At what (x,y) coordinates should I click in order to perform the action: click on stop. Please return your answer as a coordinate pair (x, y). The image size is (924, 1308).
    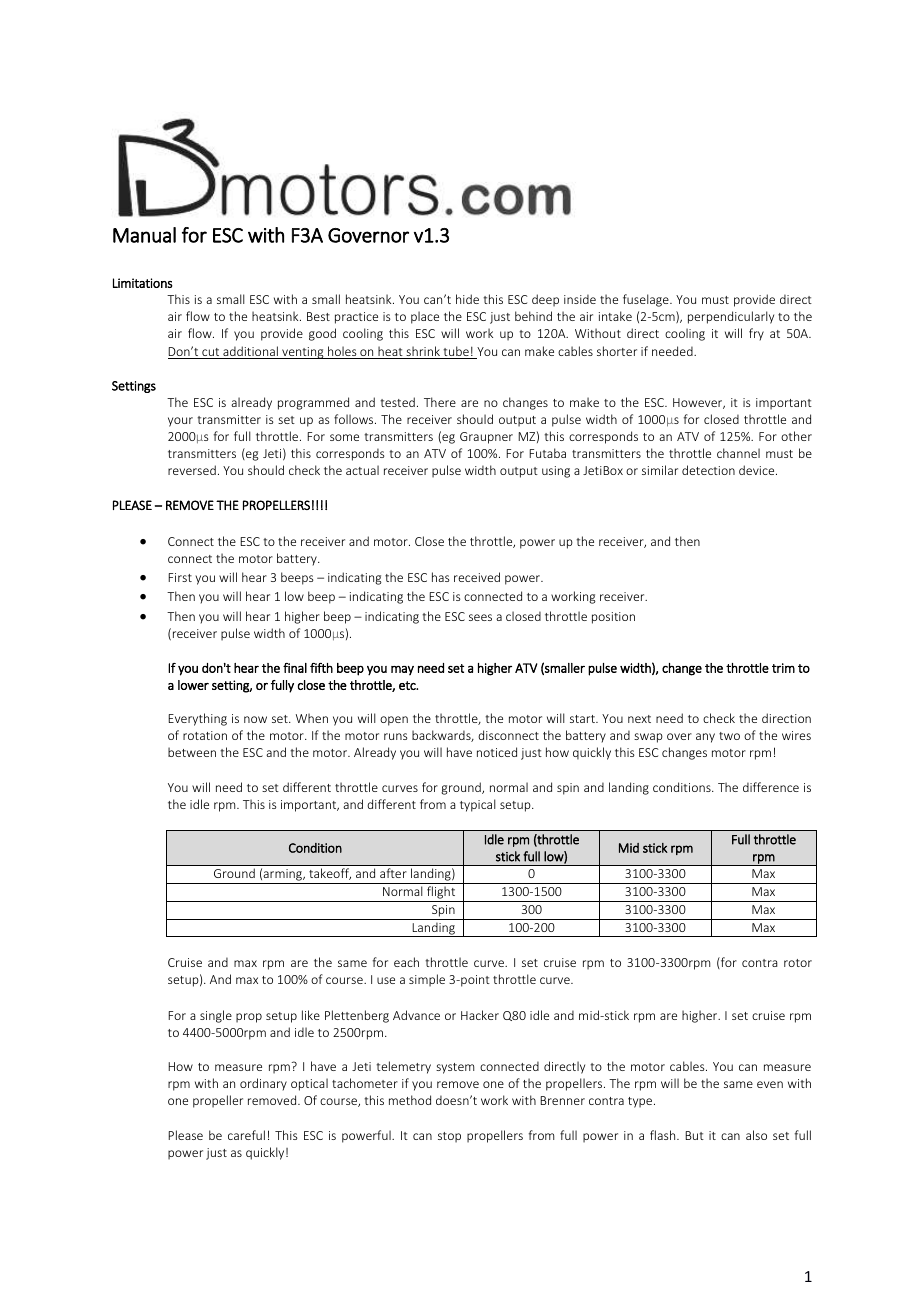
    Looking at the image, I should click on (449, 1137).
